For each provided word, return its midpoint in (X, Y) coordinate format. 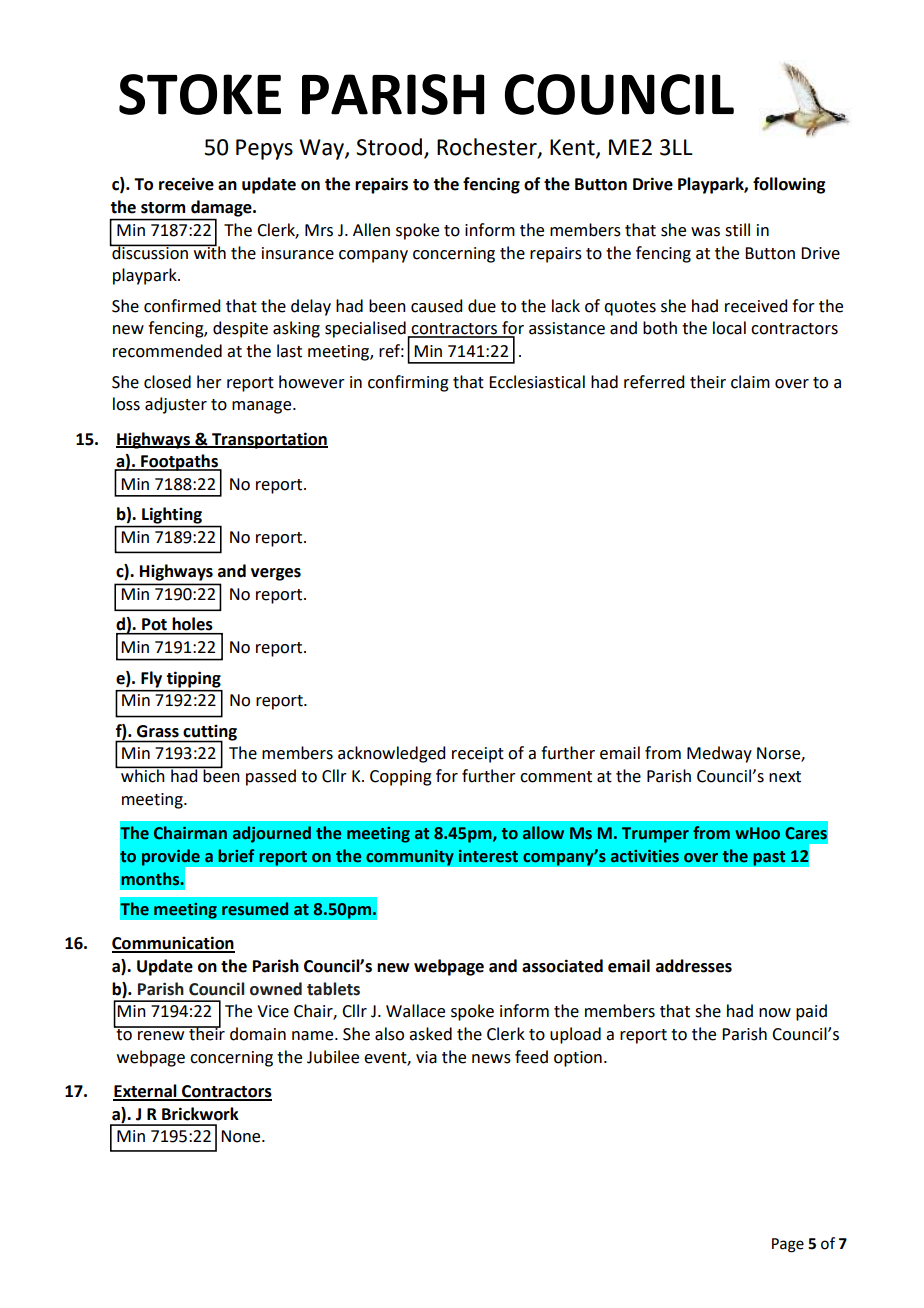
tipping (194, 679)
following (789, 185)
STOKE (200, 94)
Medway (719, 754)
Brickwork (200, 1114)
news (491, 1059)
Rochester (488, 147)
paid (811, 1012)
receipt (478, 755)
